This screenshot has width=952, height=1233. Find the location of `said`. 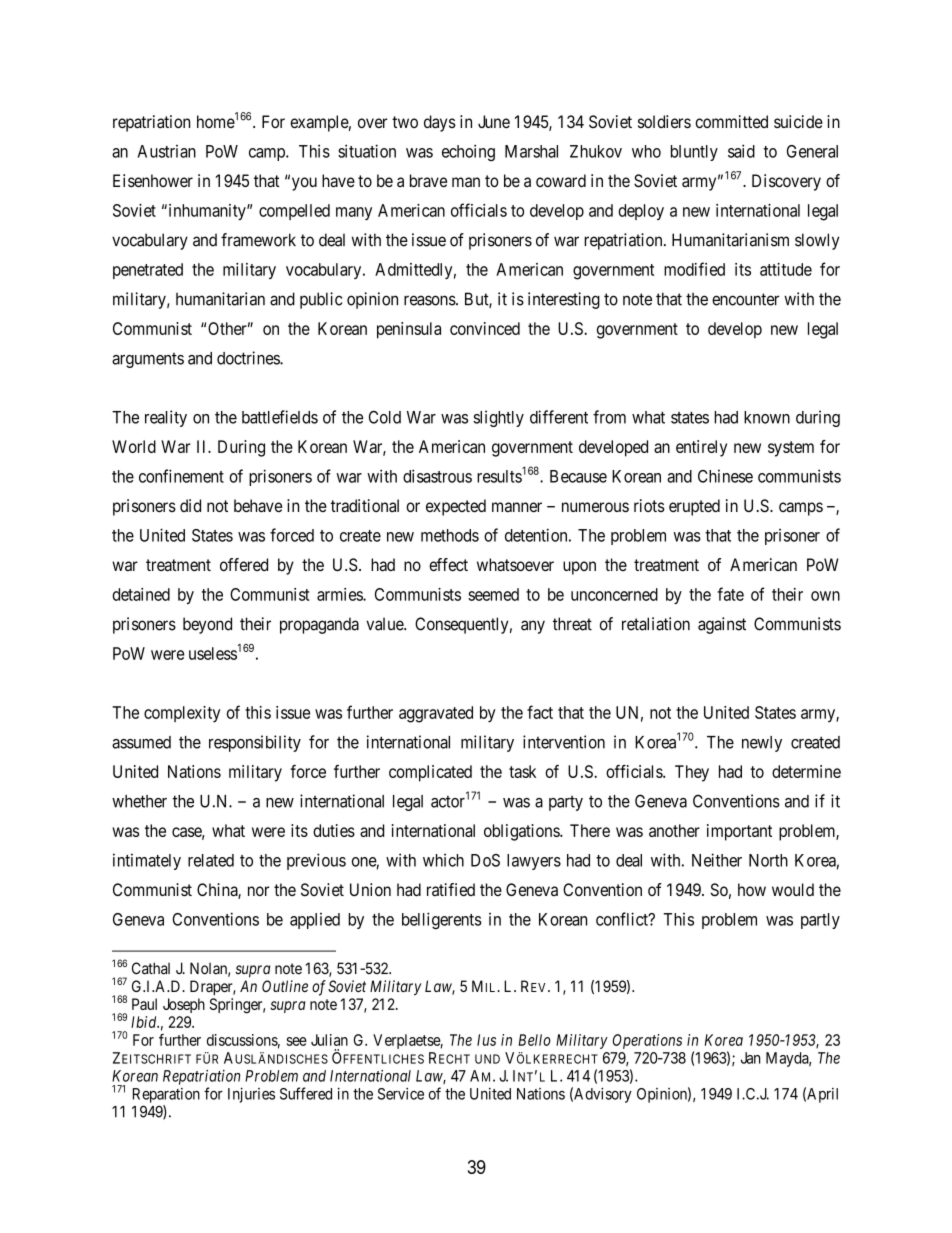

said is located at coordinates (741, 151).
